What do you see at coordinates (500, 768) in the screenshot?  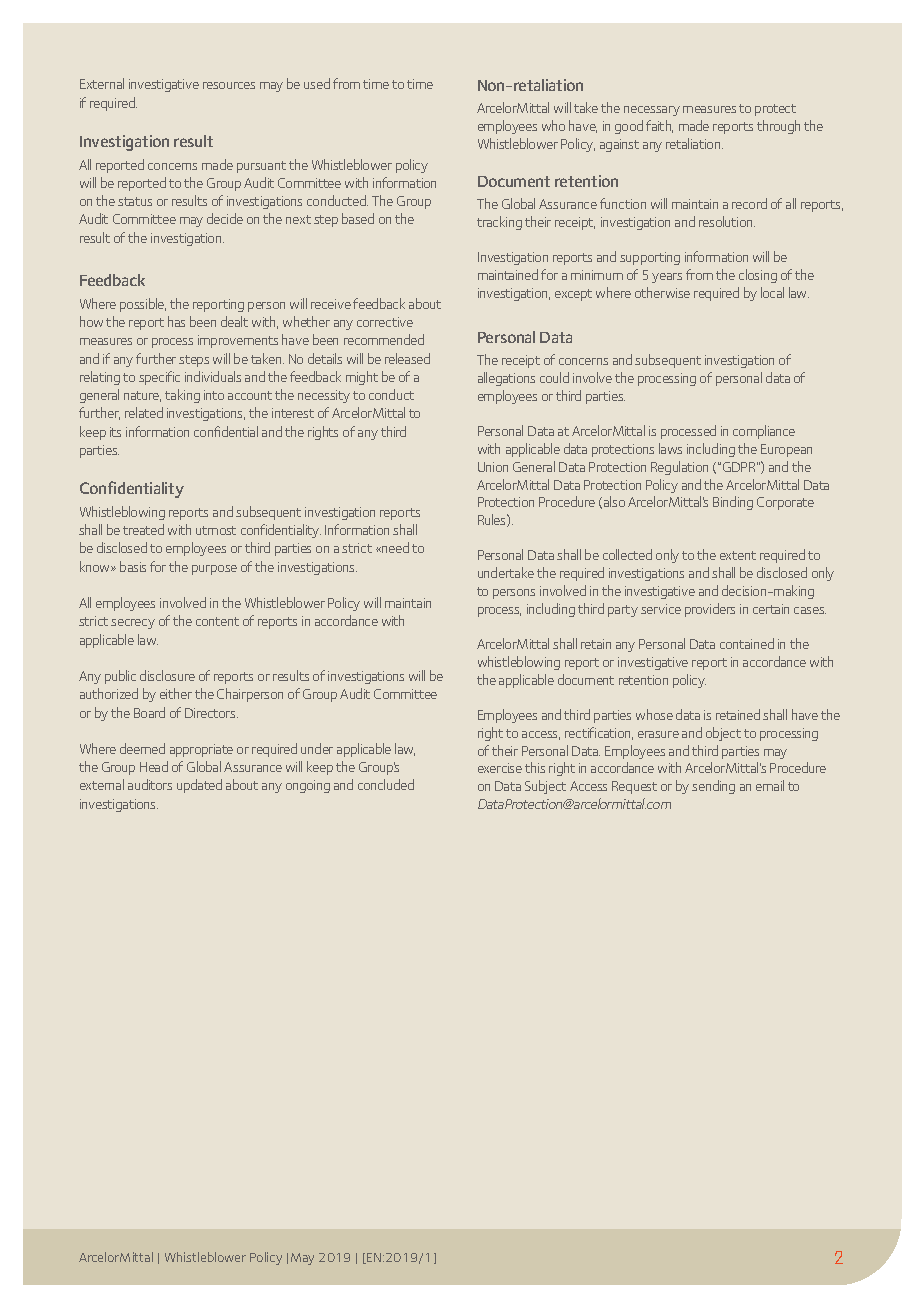 I see `exercise` at bounding box center [500, 768].
